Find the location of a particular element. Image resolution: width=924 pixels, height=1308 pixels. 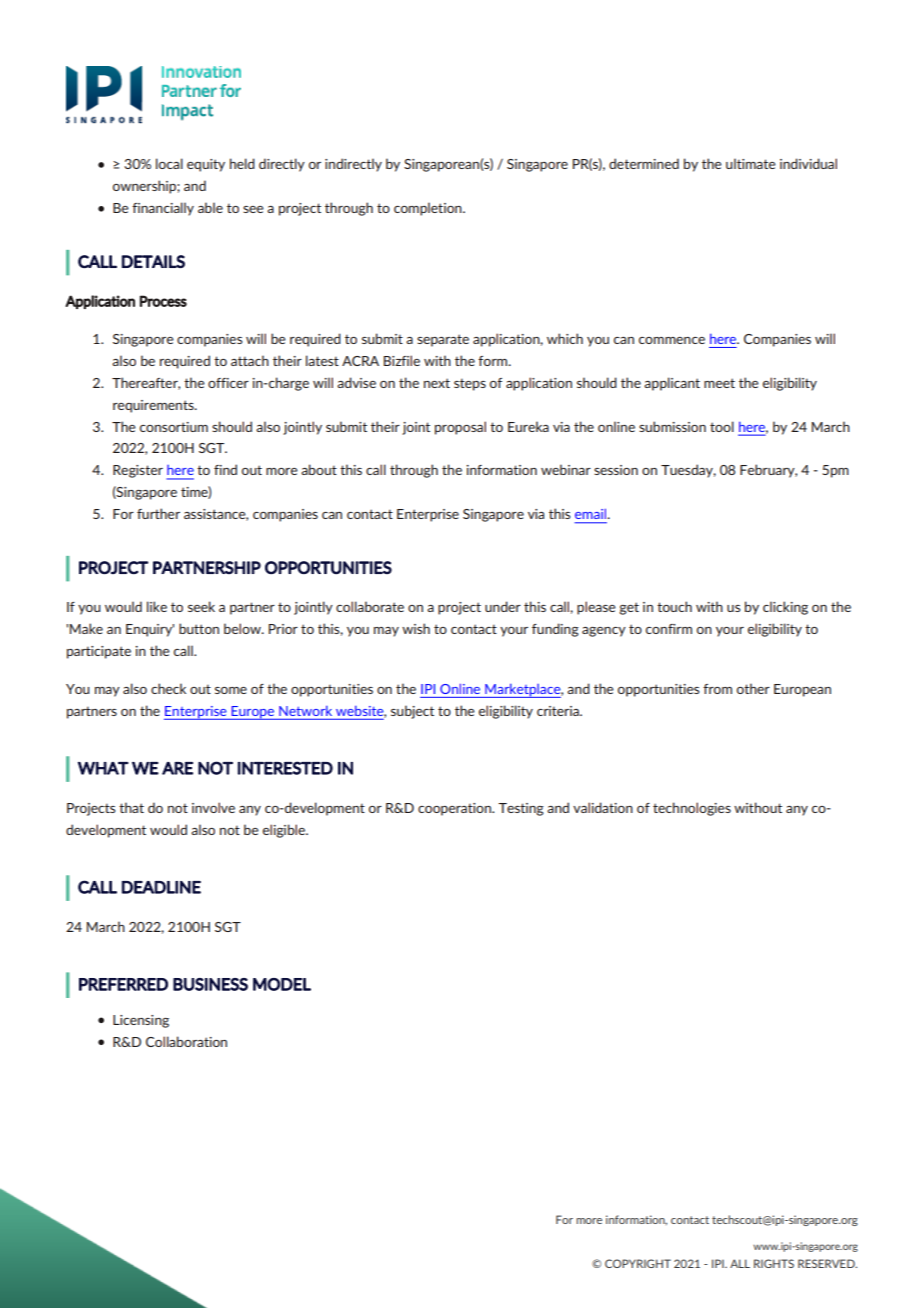

under is located at coordinates (503, 606).
